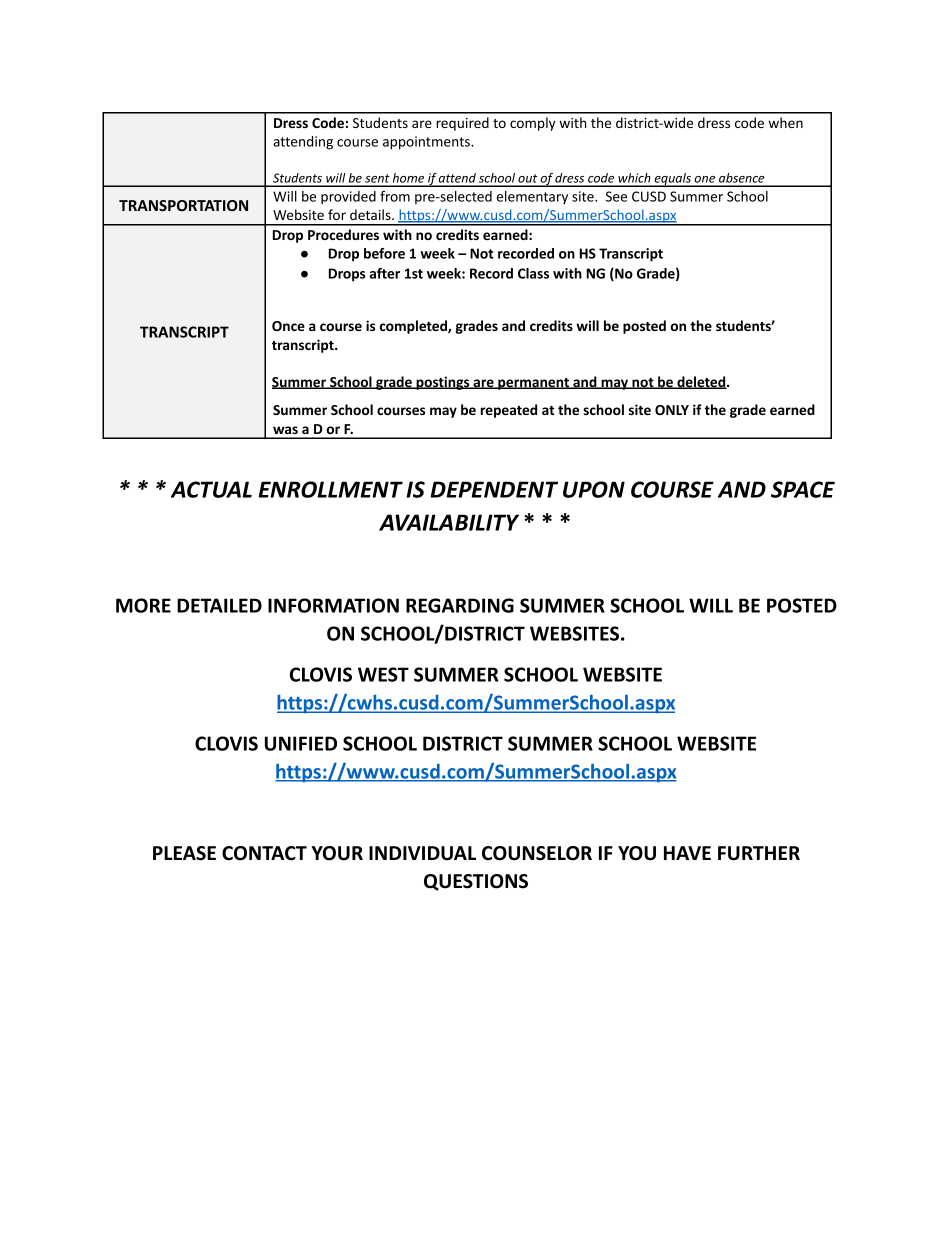  What do you see at coordinates (803, 489) in the document?
I see `SPACE` at bounding box center [803, 489].
